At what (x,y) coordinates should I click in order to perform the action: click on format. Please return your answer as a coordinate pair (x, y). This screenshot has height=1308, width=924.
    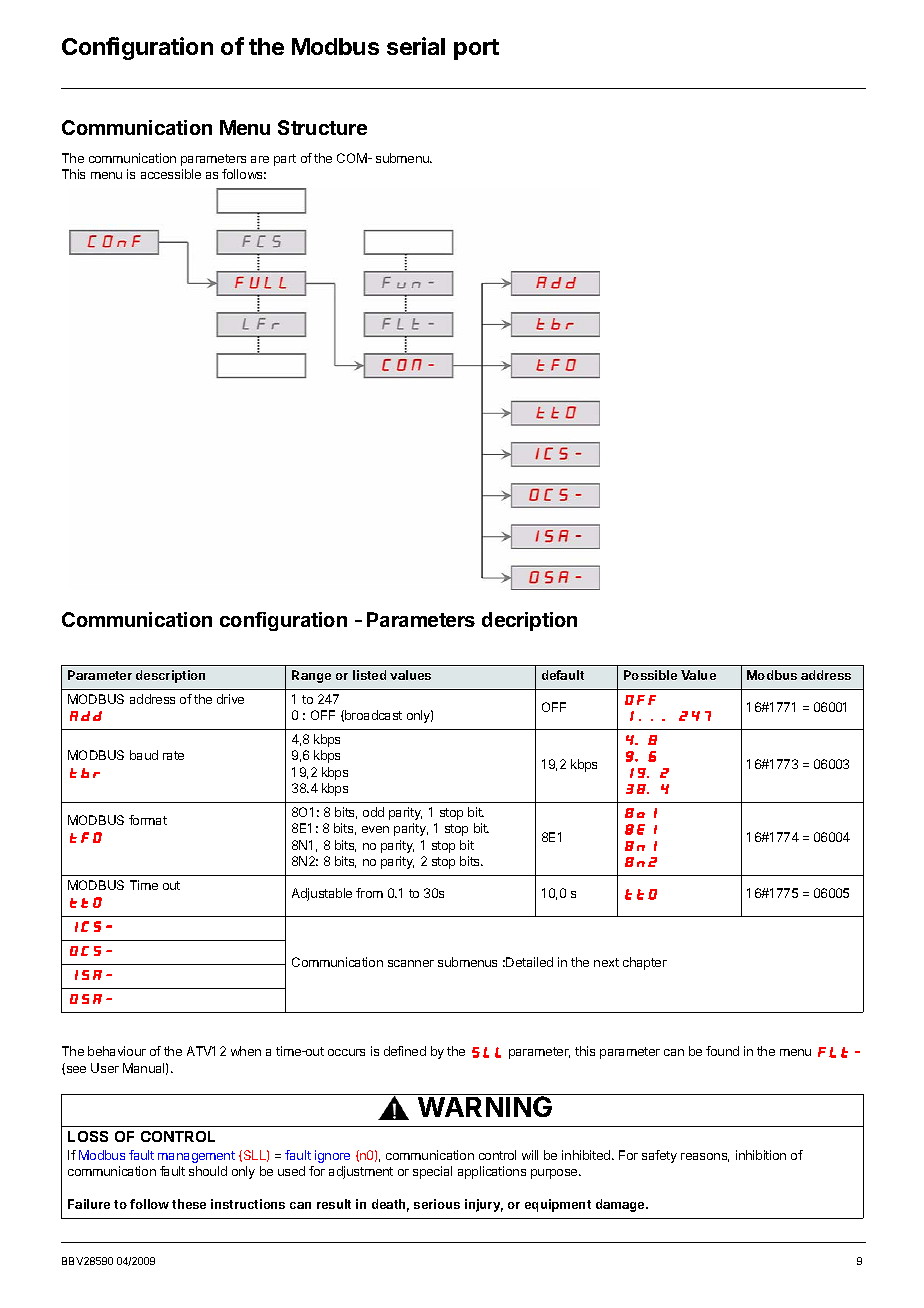
    Looking at the image, I should click on (148, 820).
